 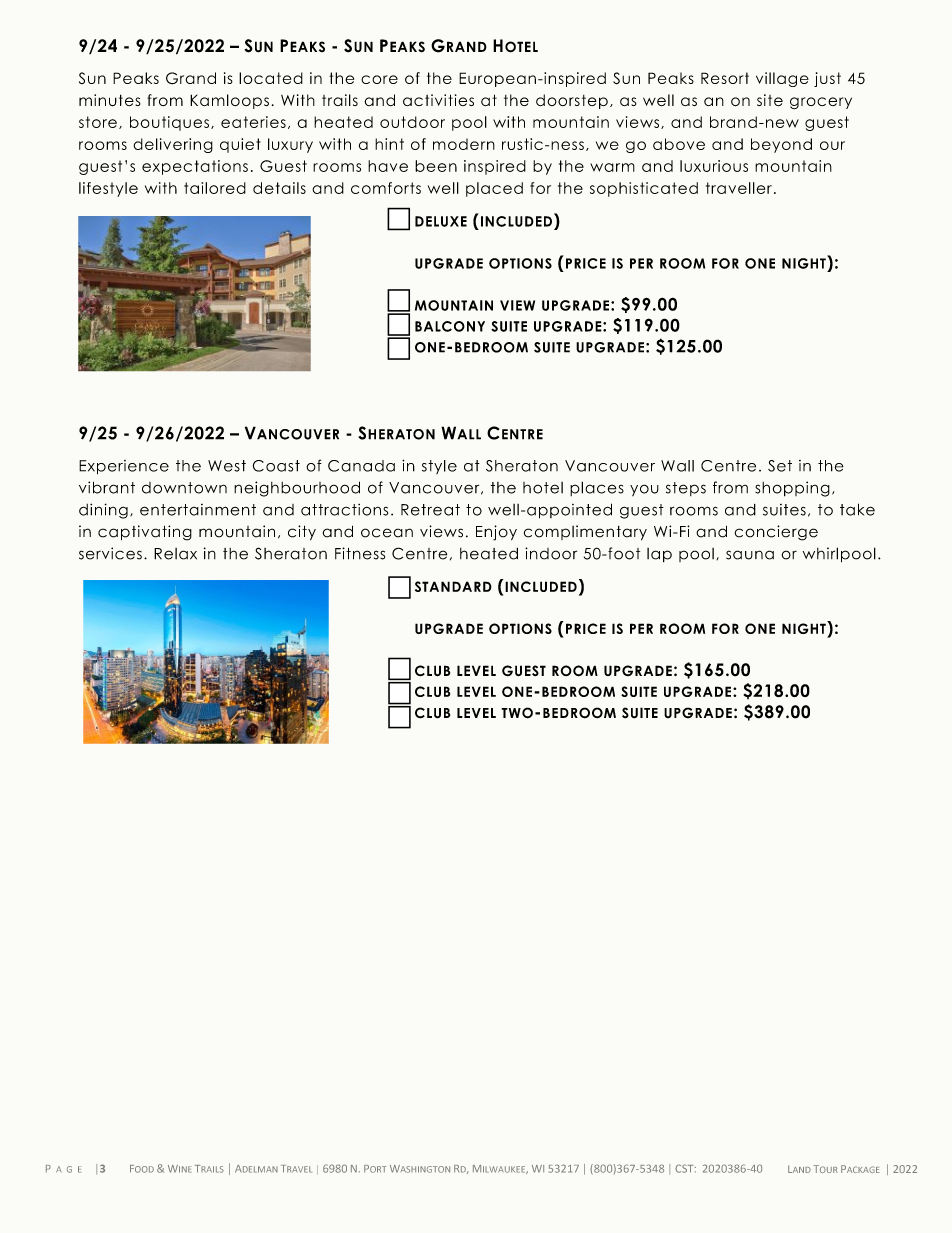 What do you see at coordinates (441, 221) in the screenshot?
I see `DELUXE` at bounding box center [441, 221].
